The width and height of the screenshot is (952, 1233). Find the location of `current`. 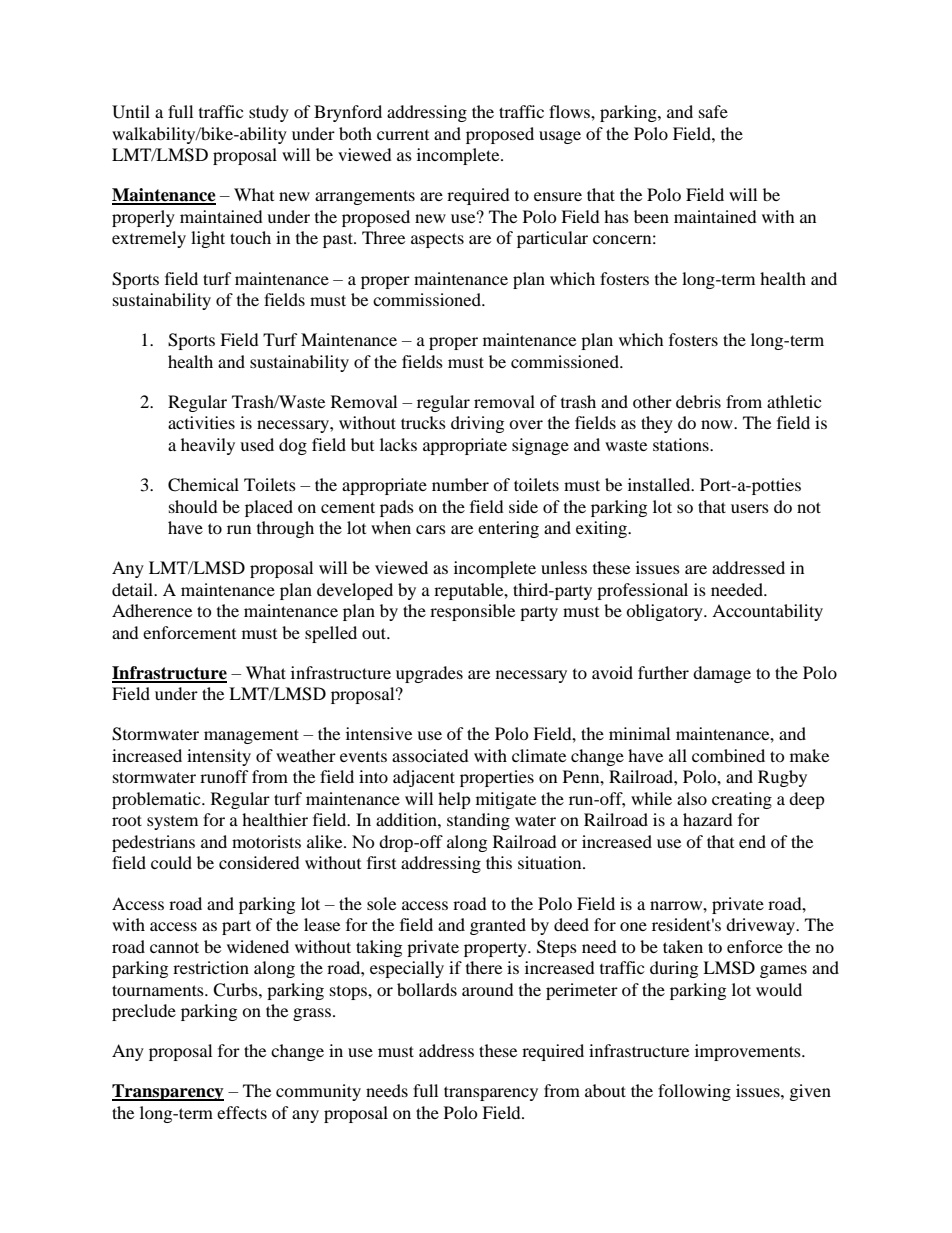

current is located at coordinates (403, 135).
